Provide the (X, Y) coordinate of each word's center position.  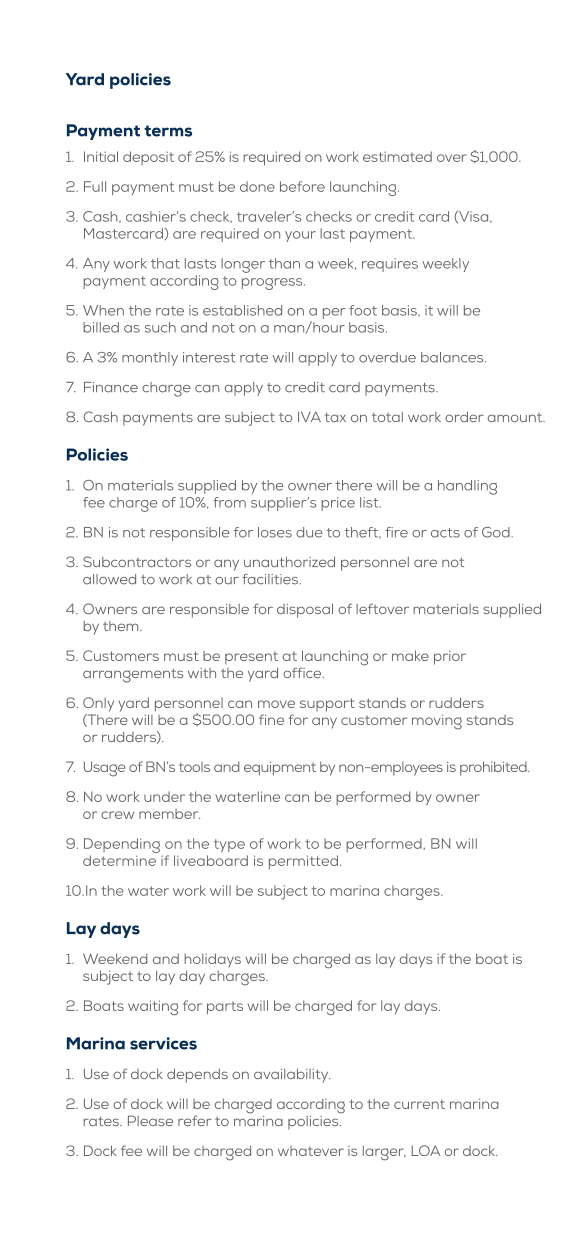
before (302, 186)
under (164, 796)
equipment (280, 769)
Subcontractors (137, 561)
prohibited (494, 768)
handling (467, 487)
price (338, 504)
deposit (148, 158)
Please (150, 1120)
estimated (397, 156)
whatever (311, 1151)
